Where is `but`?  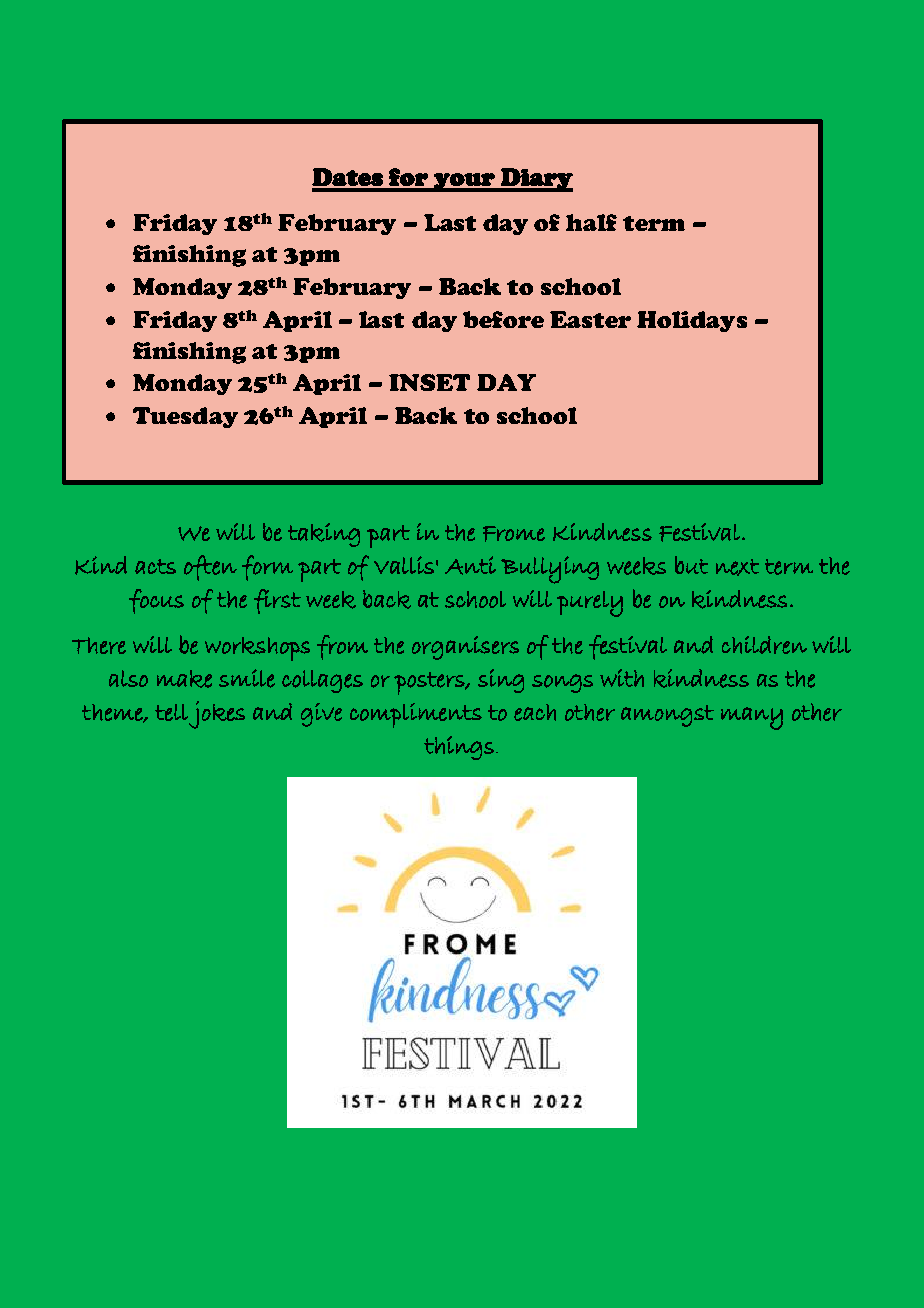
but is located at coordinates (691, 565).
